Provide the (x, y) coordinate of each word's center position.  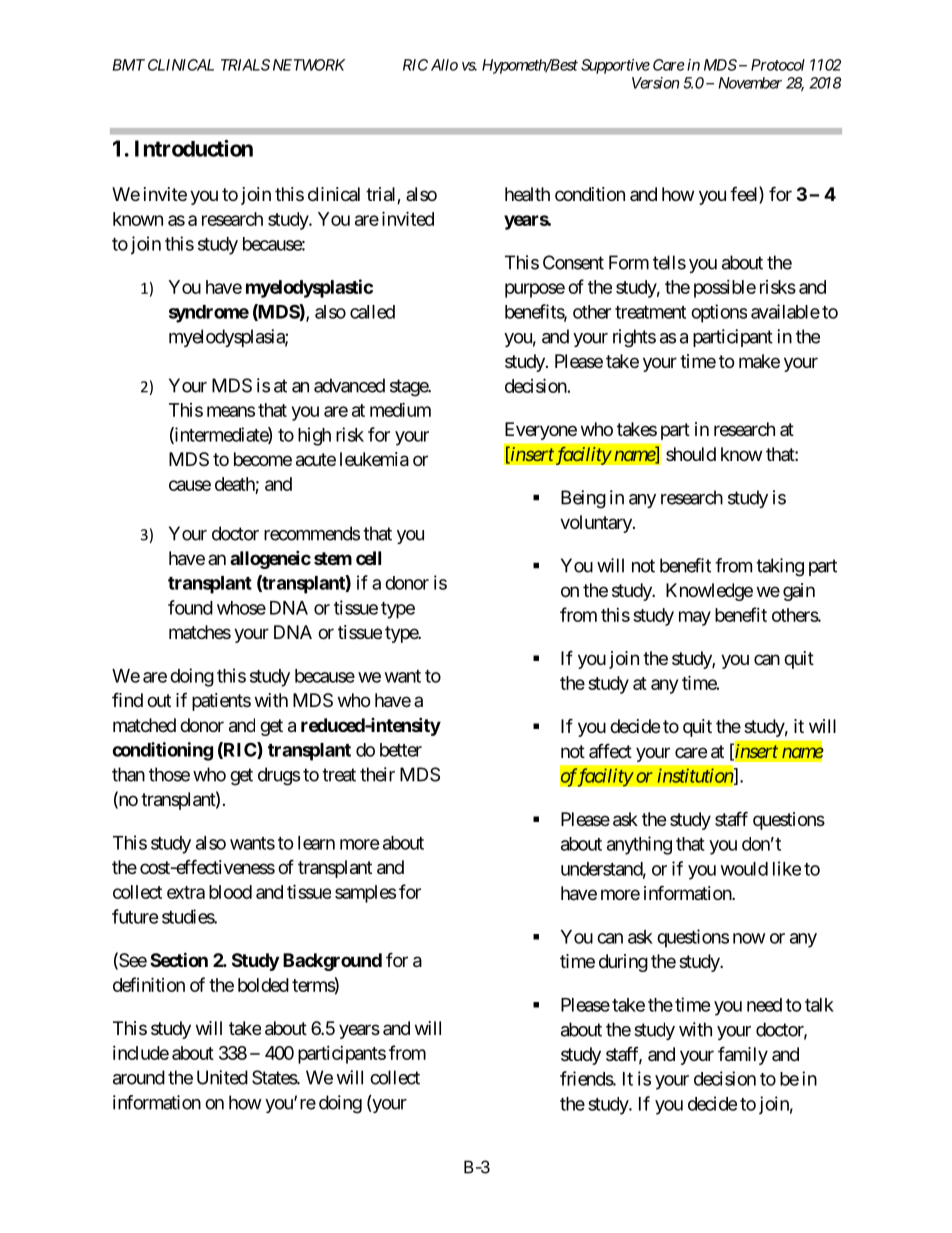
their (377, 774)
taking (780, 567)
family (743, 1055)
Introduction (194, 148)
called (372, 312)
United (222, 1077)
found (190, 607)
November (750, 83)
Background (332, 962)
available (785, 311)
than (128, 774)
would (744, 869)
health (527, 194)
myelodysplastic (309, 288)
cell (368, 558)
